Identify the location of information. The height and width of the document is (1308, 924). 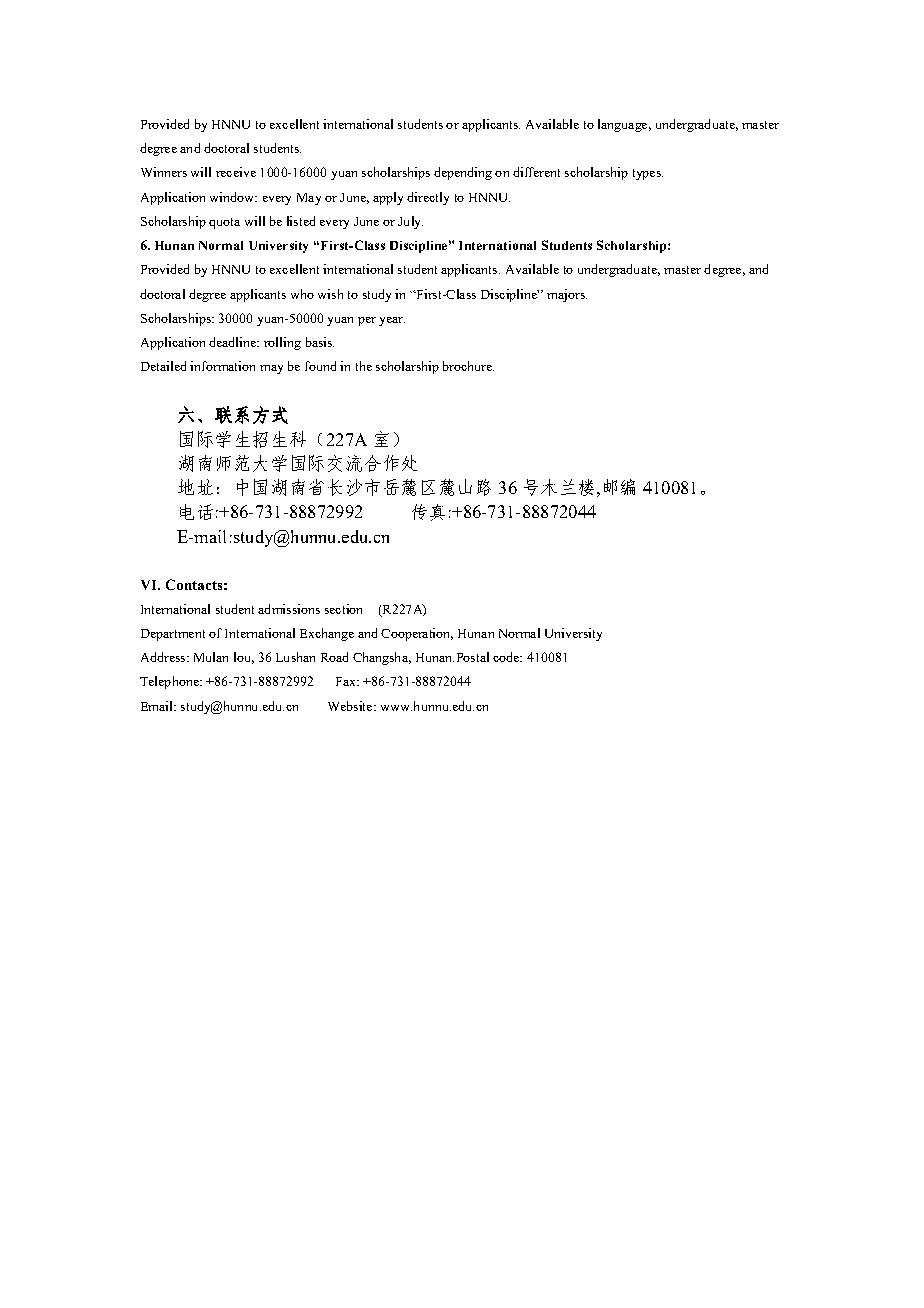
(222, 366).
